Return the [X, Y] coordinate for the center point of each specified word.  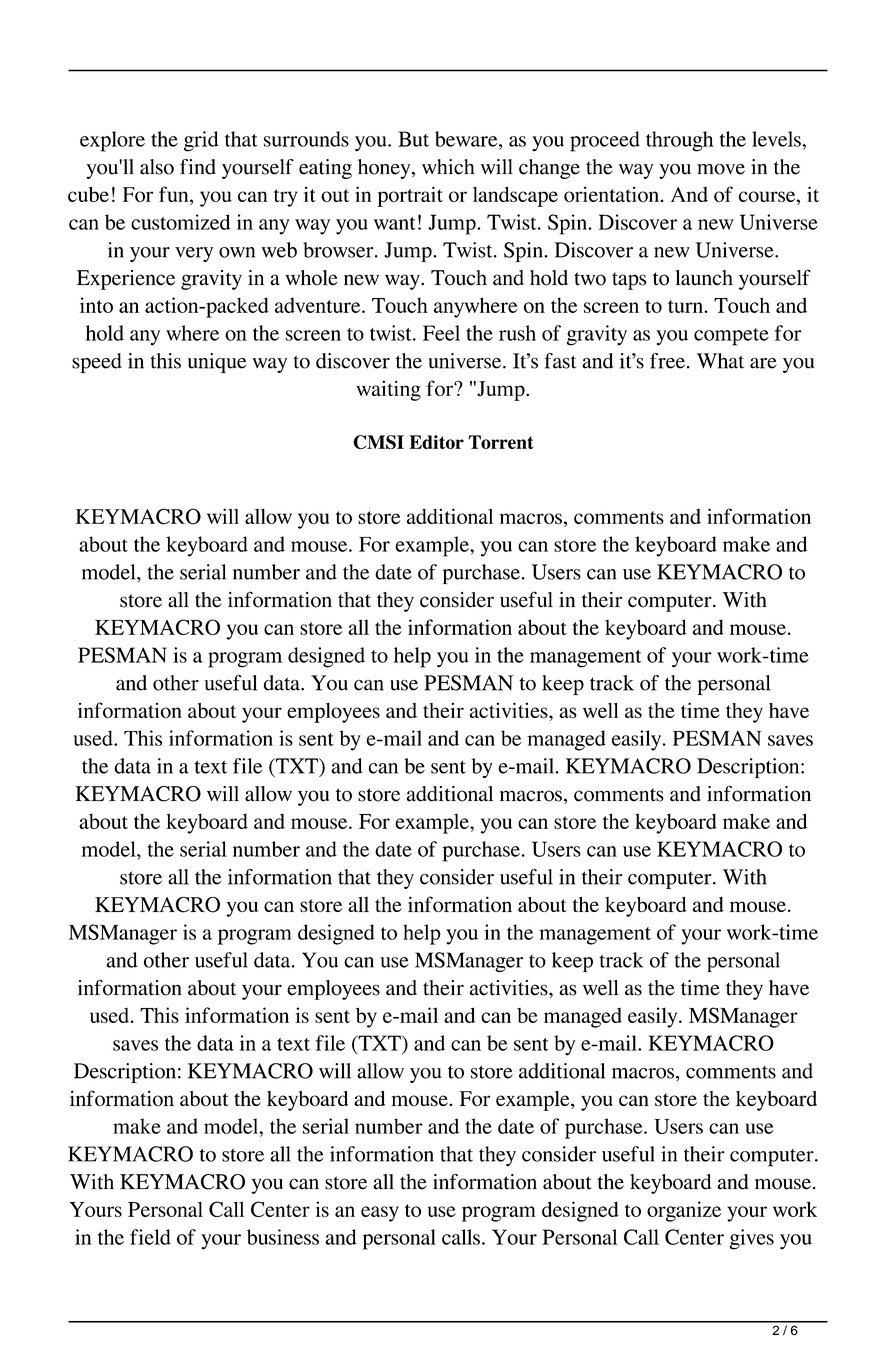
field [150, 1237]
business [283, 1237]
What [720, 361]
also [157, 167]
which [448, 167]
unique [217, 363]
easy [380, 1214]
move [721, 169]
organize [684, 1211]
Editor [436, 442]
